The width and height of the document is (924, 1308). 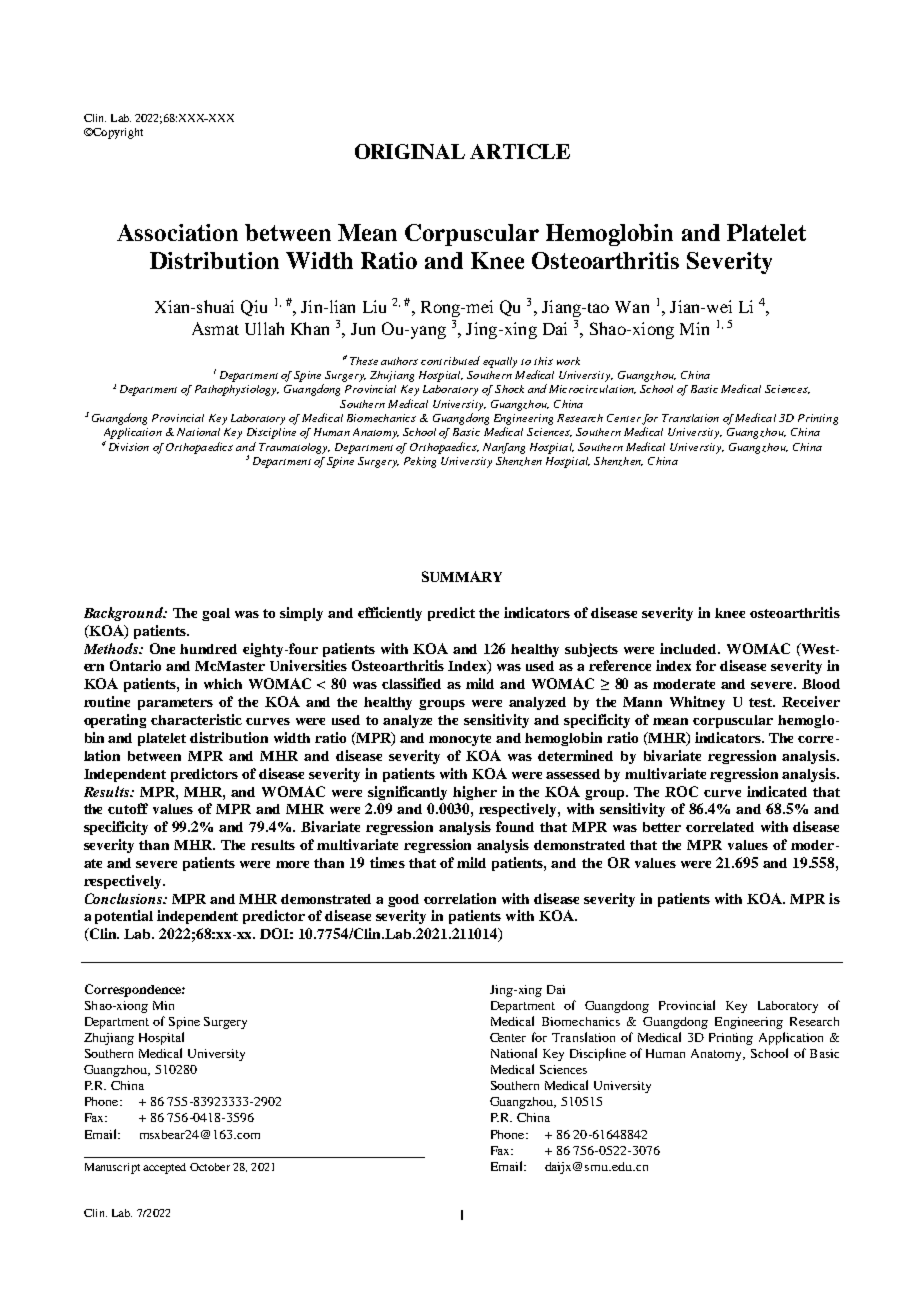 What do you see at coordinates (520, 151) in the document?
I see `ARTICLE` at bounding box center [520, 151].
